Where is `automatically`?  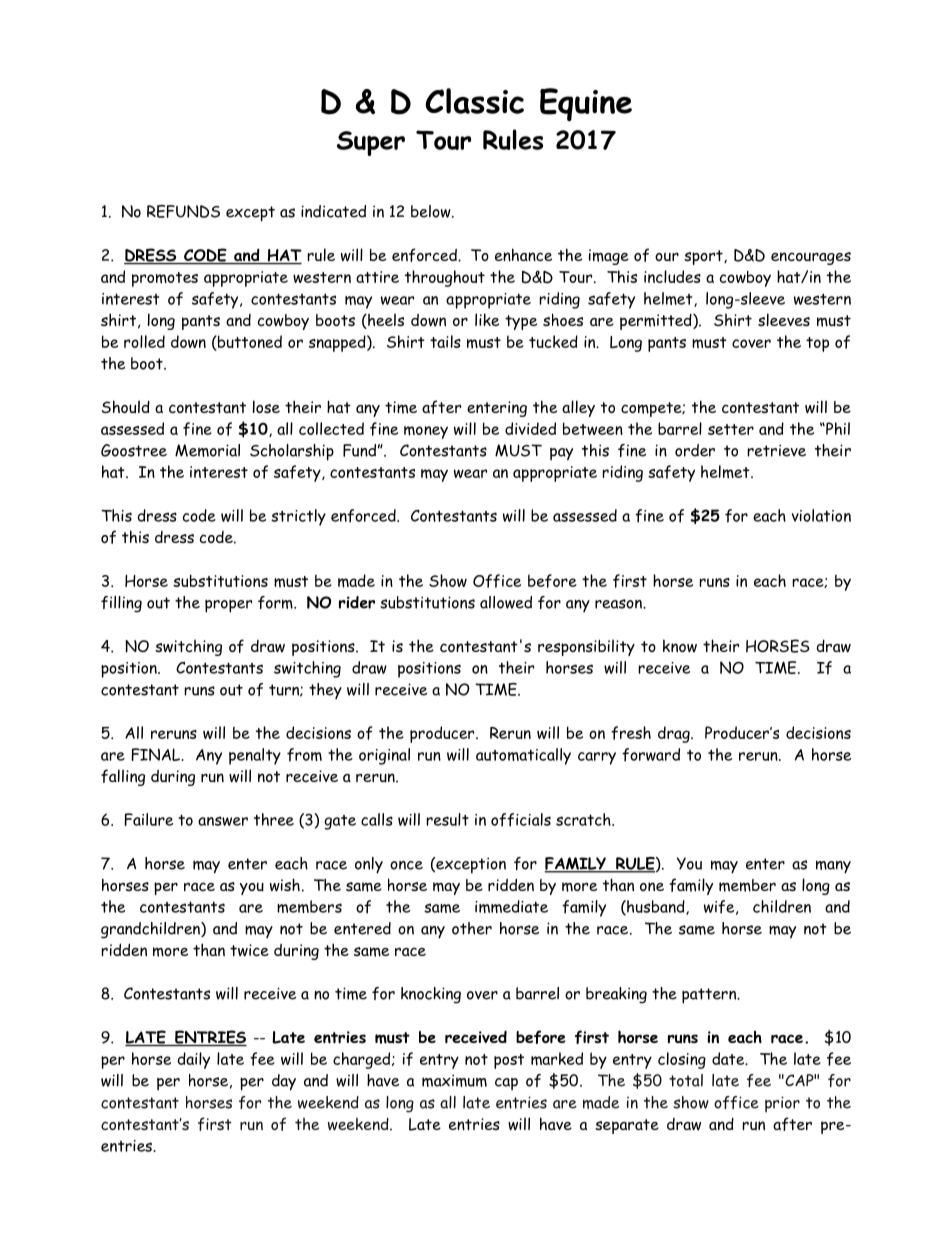 automatically is located at coordinates (523, 756).
